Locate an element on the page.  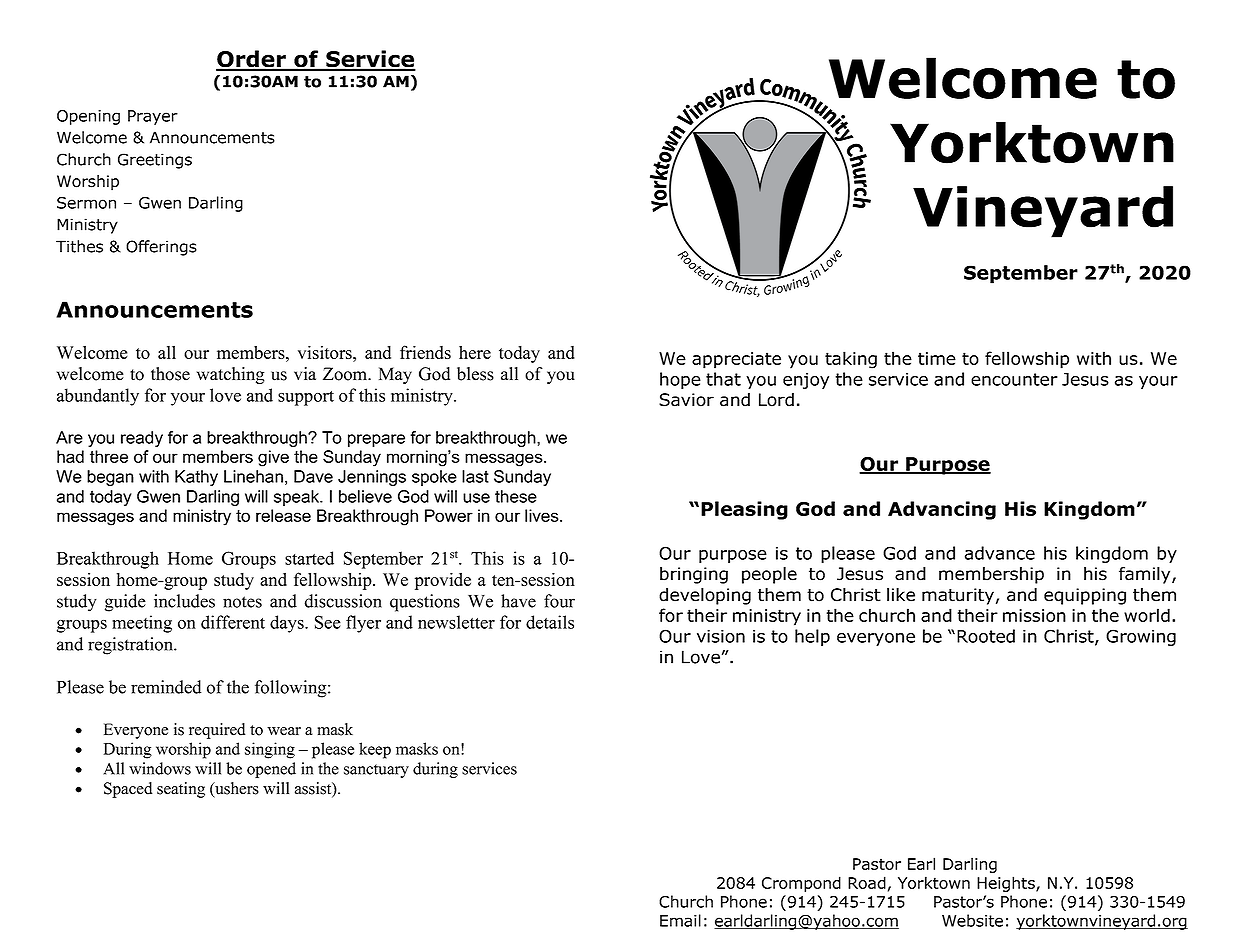
details is located at coordinates (550, 622).
